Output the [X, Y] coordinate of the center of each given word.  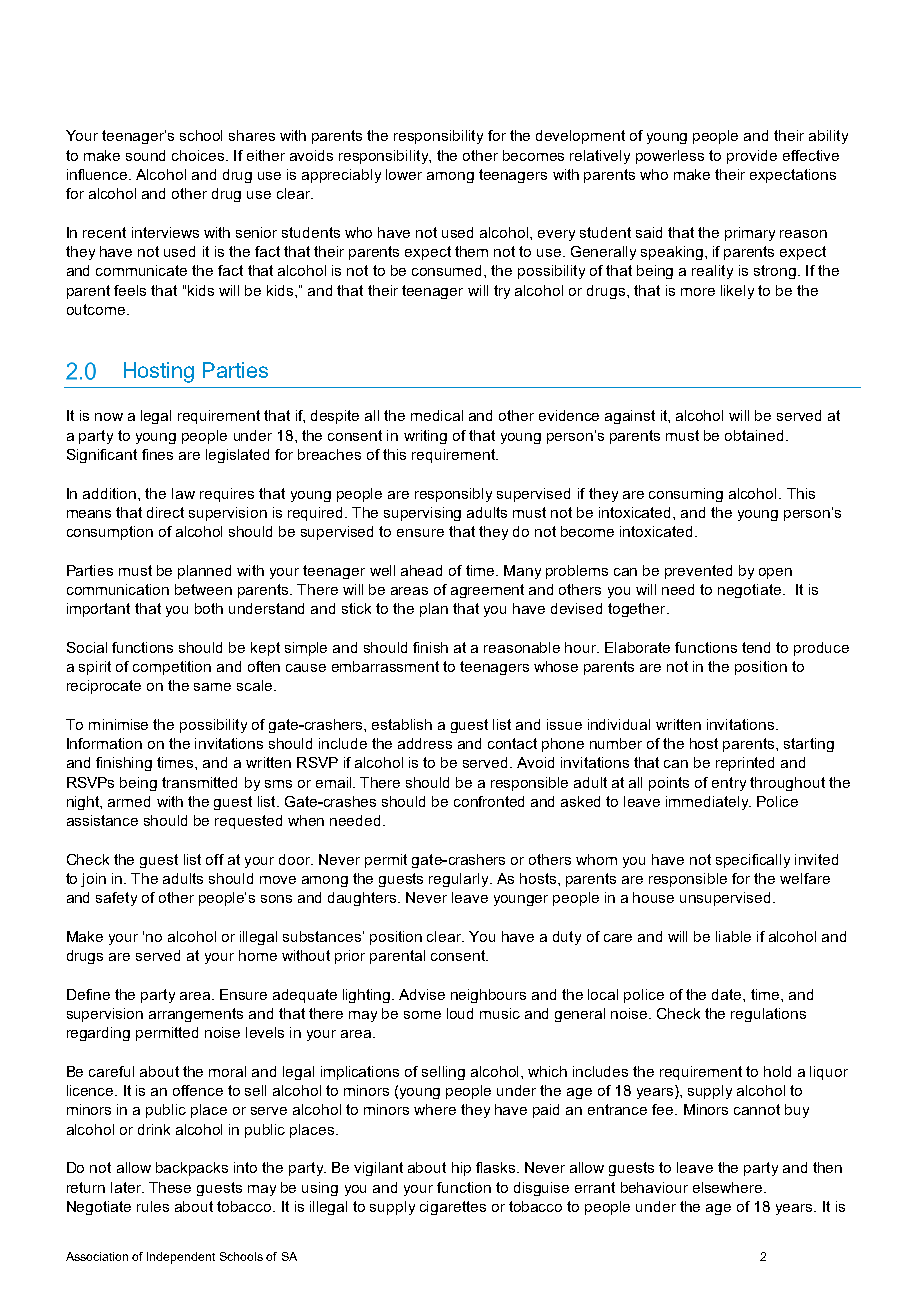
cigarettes [453, 1208]
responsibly [453, 495]
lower [404, 174]
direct [165, 512]
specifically [753, 861]
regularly [460, 880]
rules [153, 1206]
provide [752, 157]
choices [199, 155]
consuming [686, 495]
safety [116, 899]
